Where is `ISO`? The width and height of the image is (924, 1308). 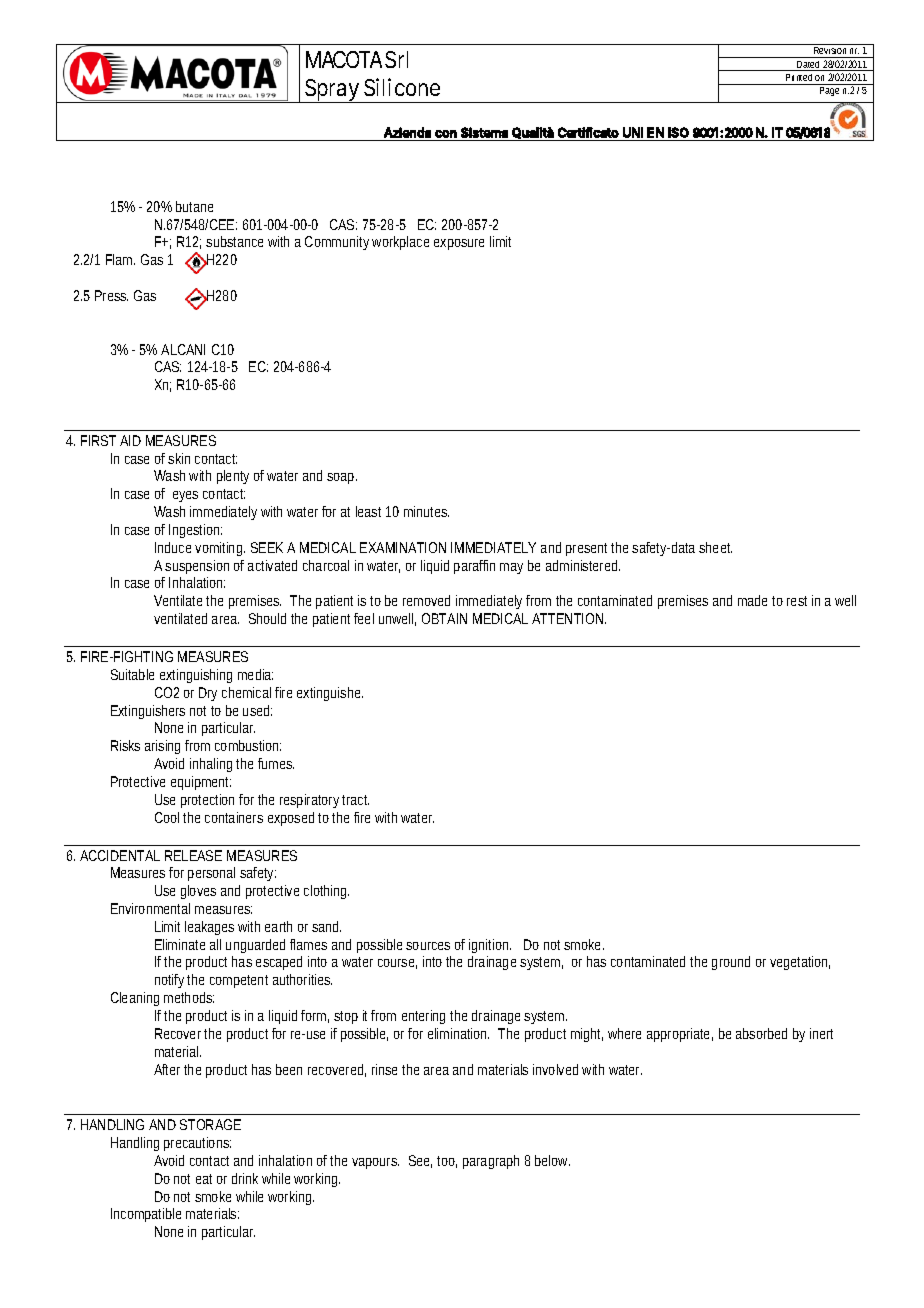
ISO is located at coordinates (678, 132).
